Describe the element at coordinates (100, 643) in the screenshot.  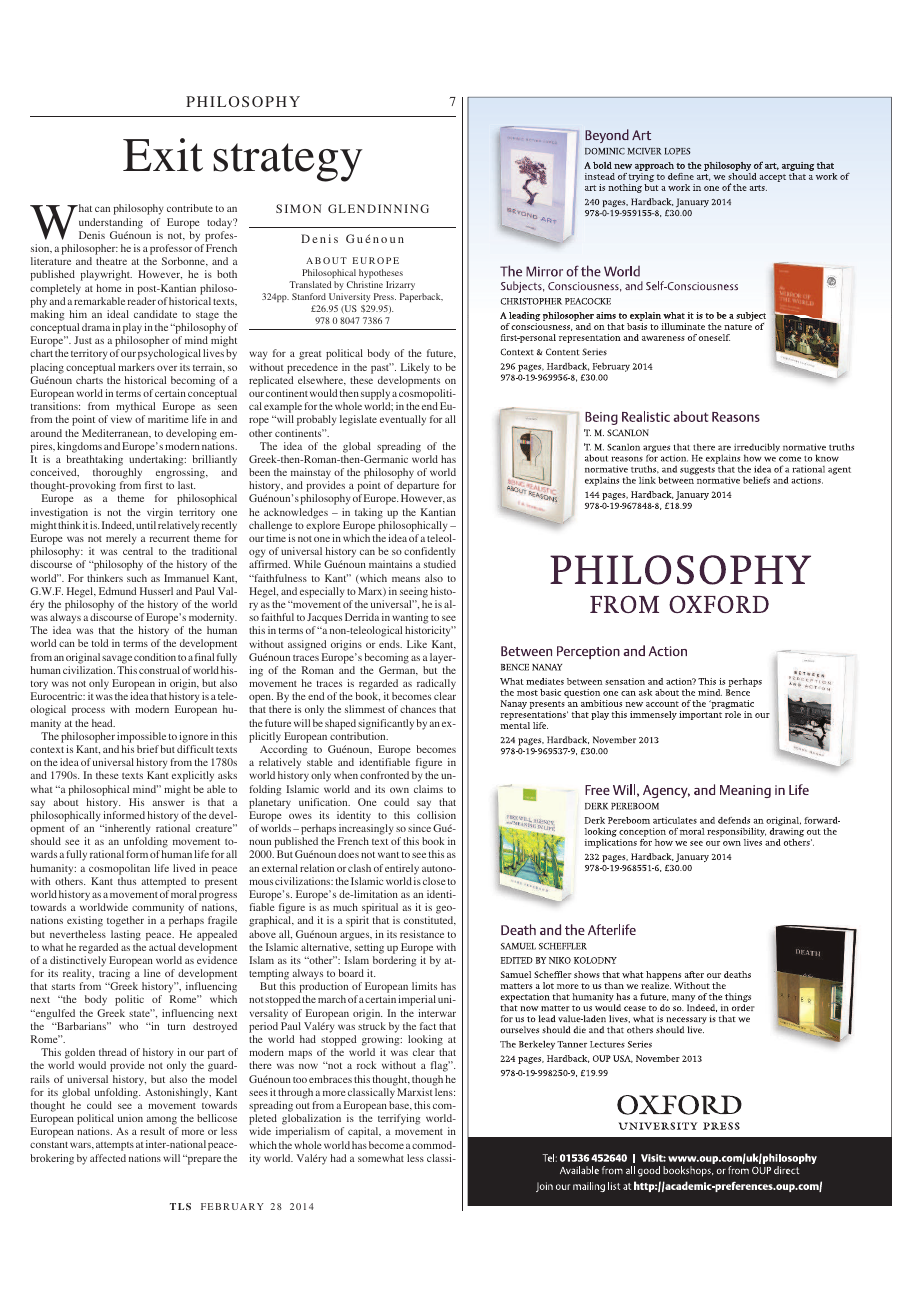
I see `told` at that location.
